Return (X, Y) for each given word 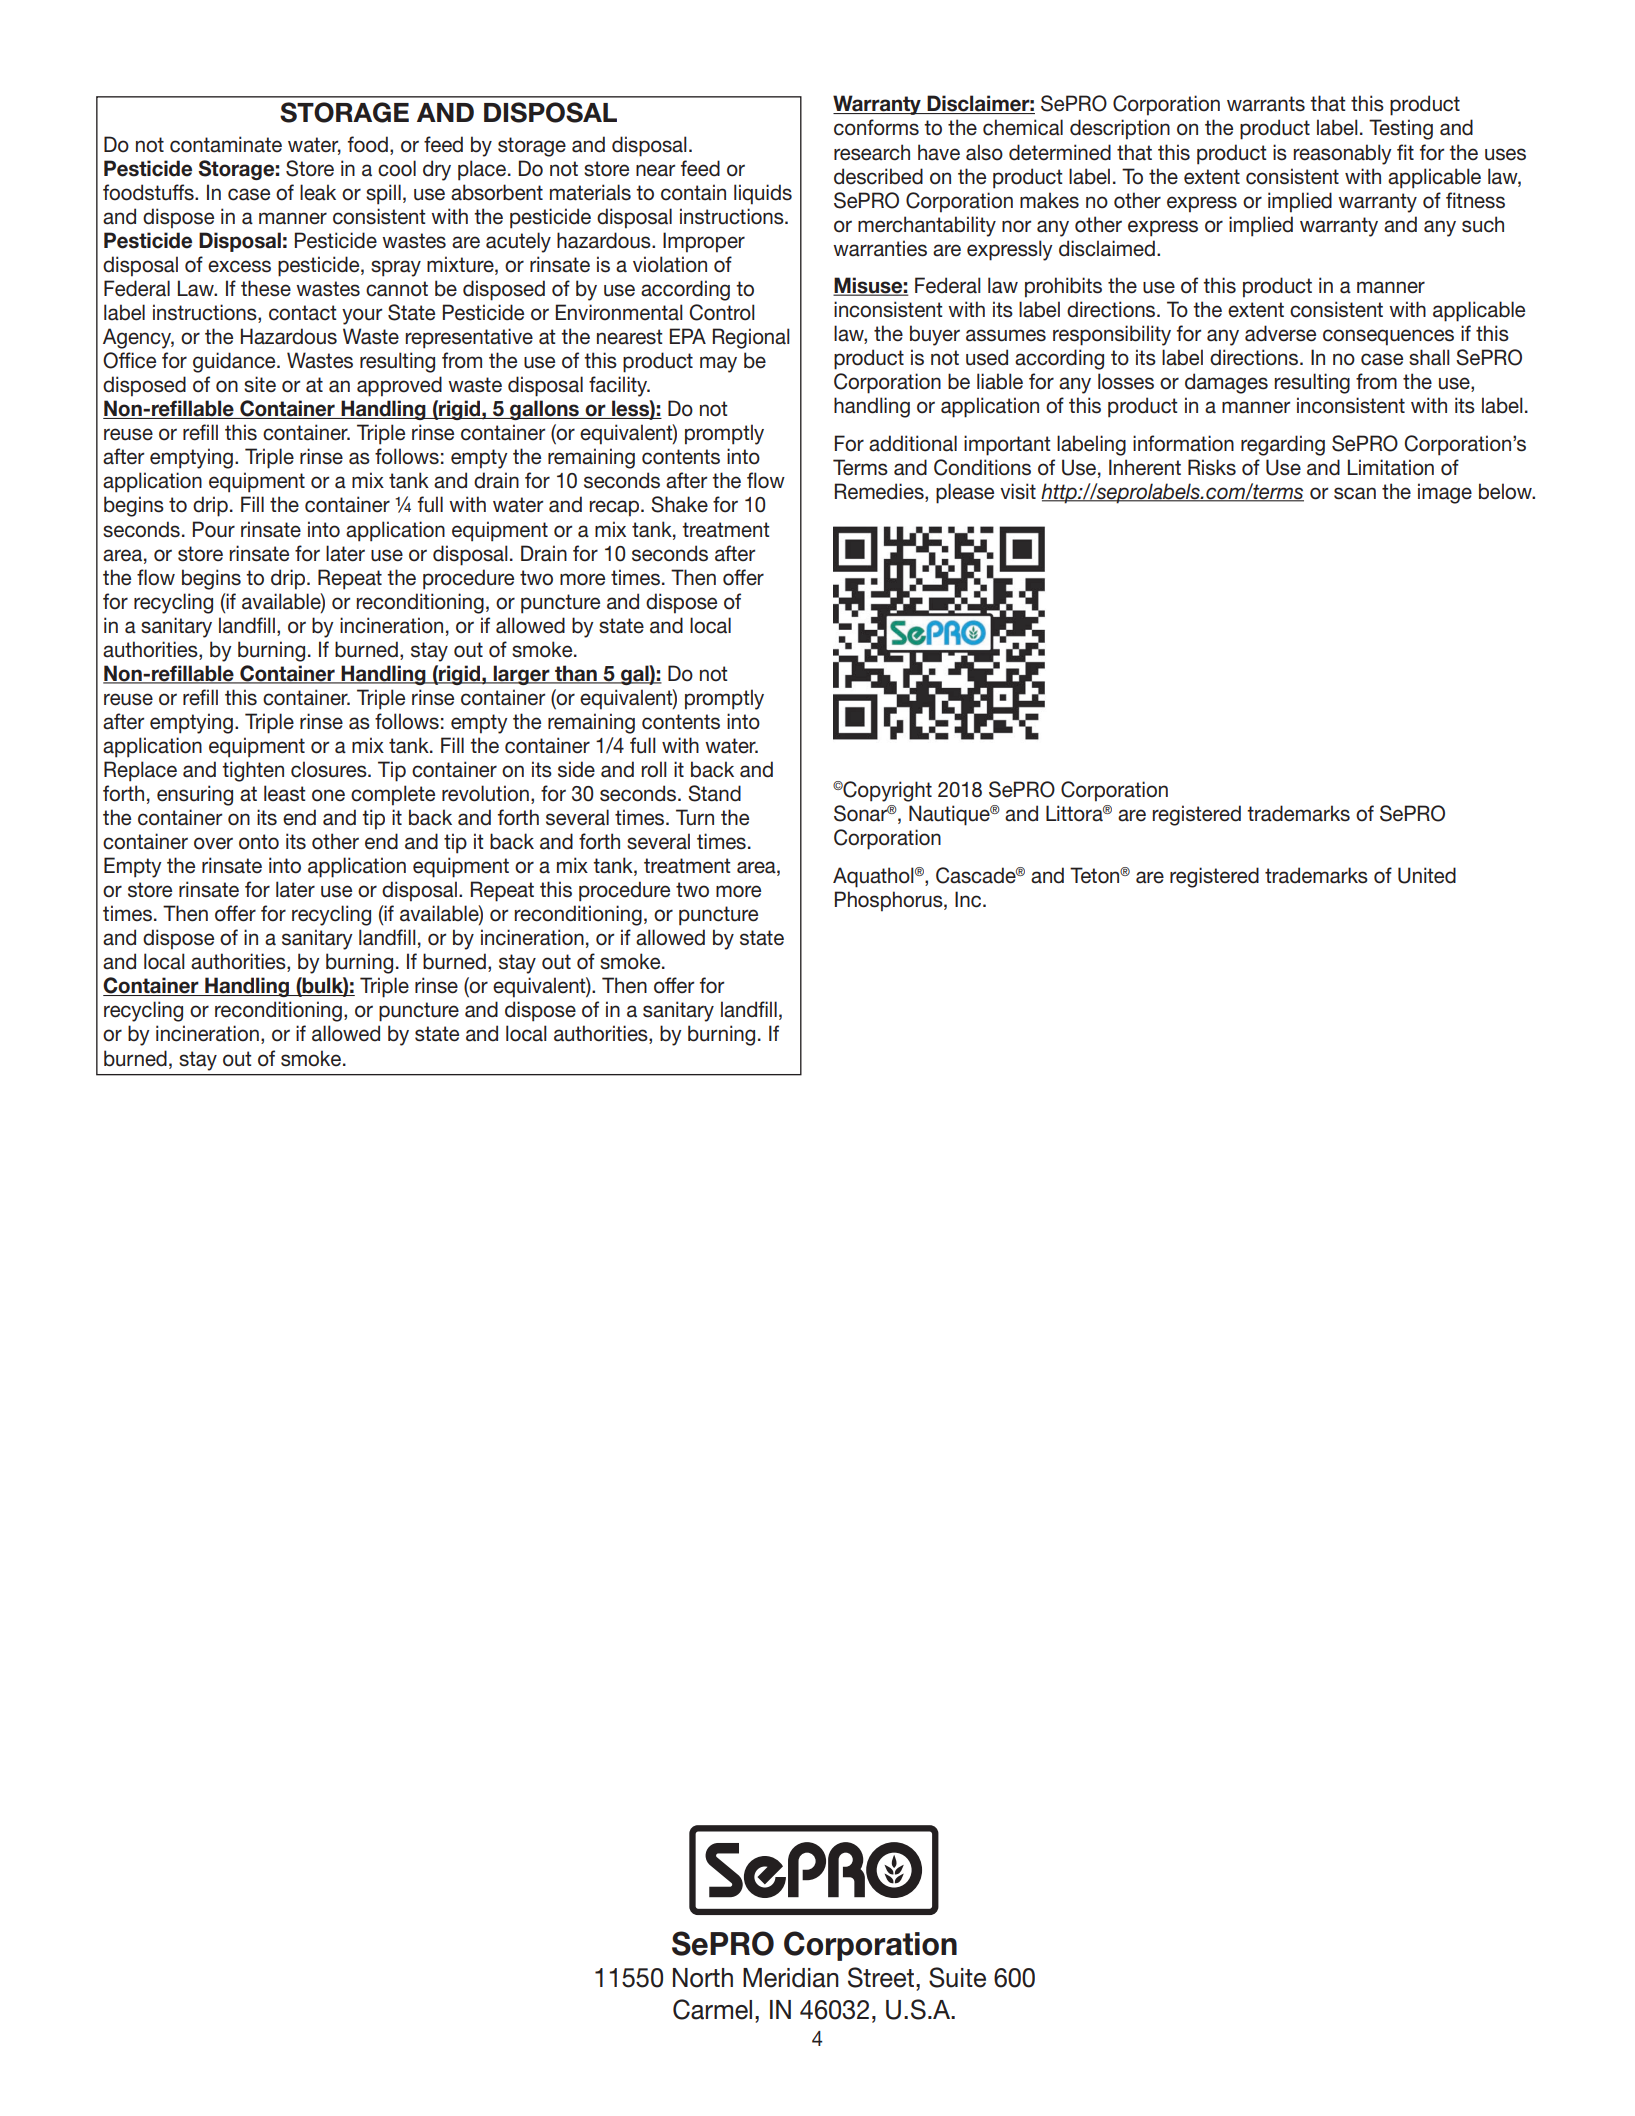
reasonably (1343, 154)
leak (318, 192)
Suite (957, 1977)
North (703, 1978)
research (872, 152)
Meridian (791, 1978)
